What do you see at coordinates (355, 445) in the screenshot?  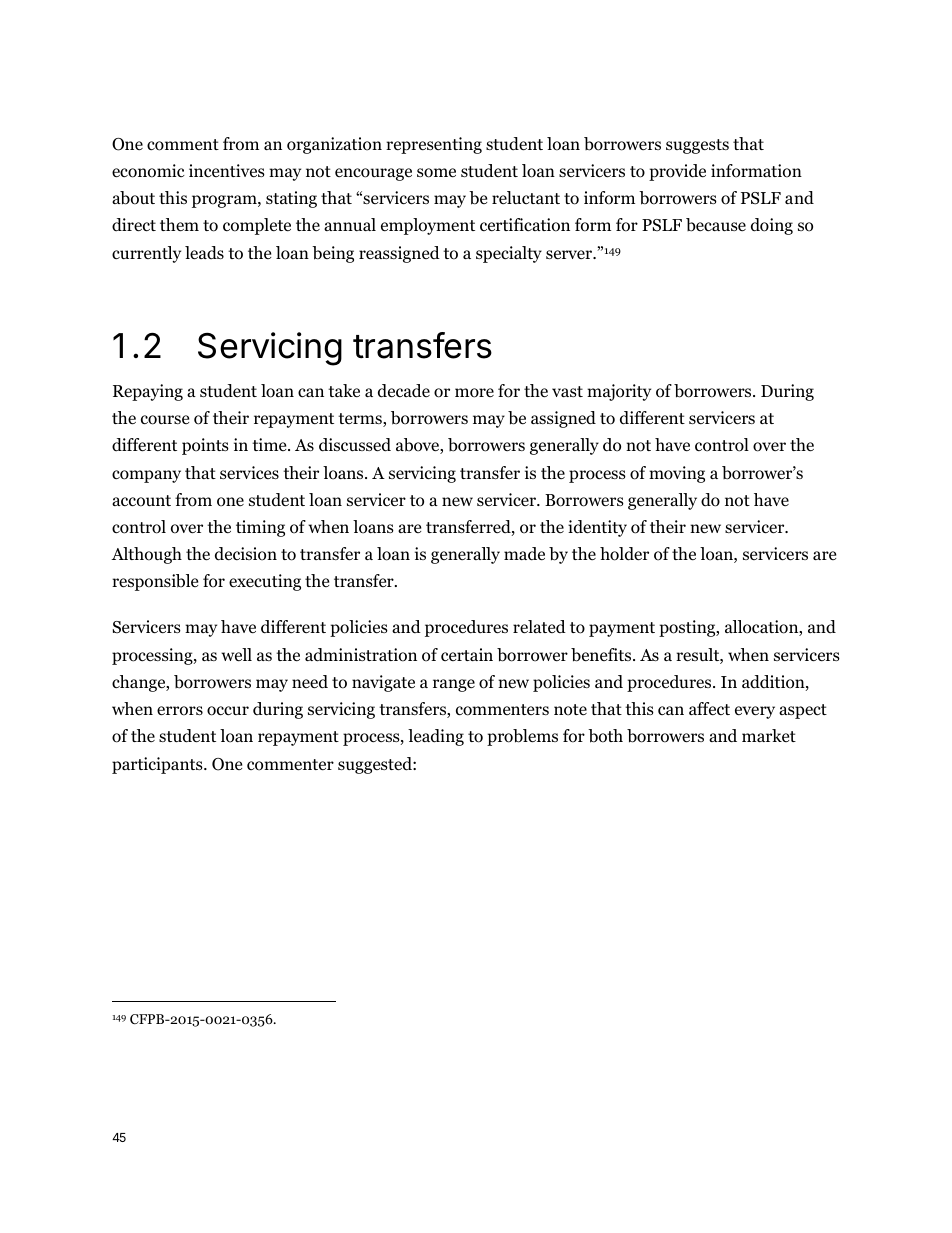 I see `discussed` at bounding box center [355, 445].
